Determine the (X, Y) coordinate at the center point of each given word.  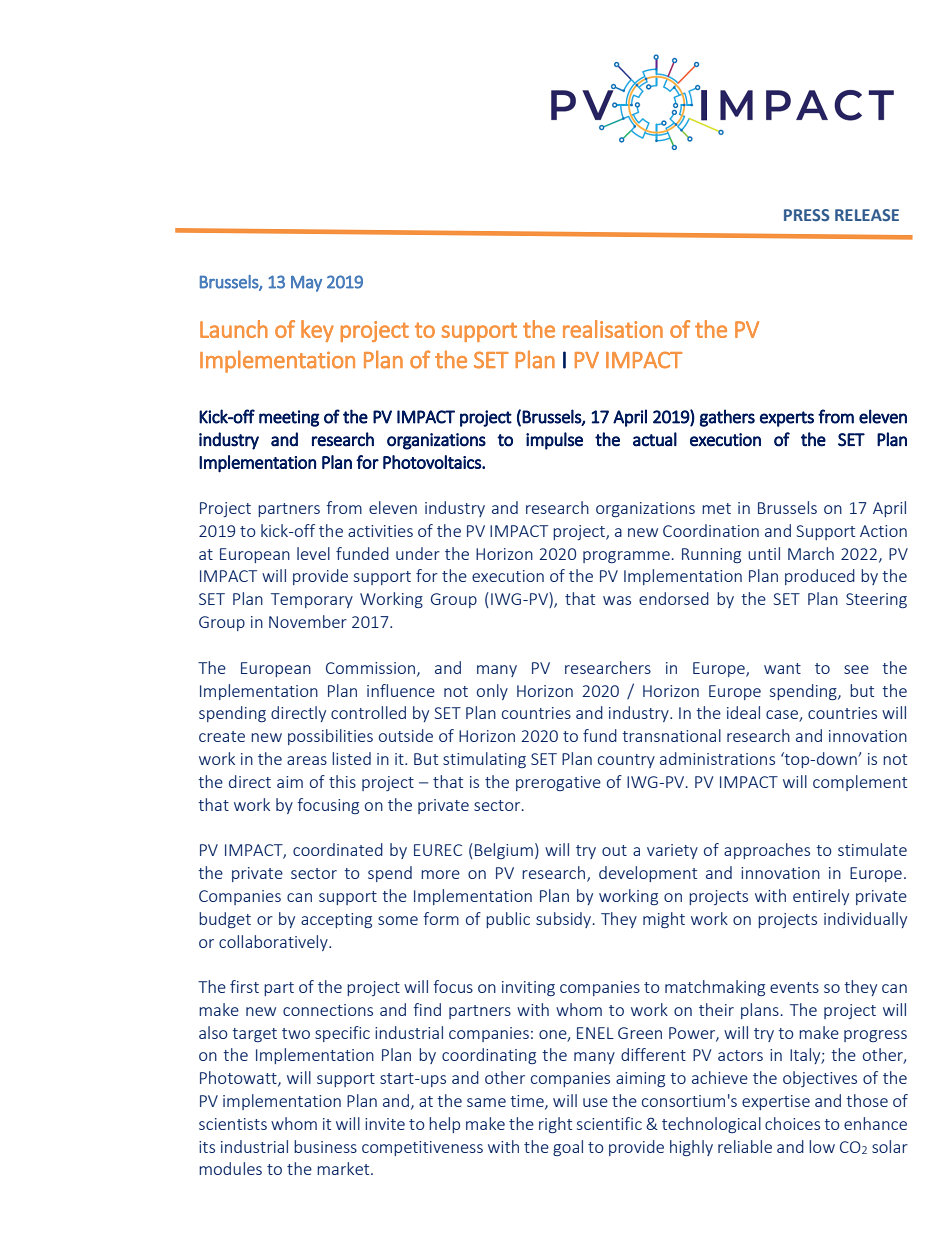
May (306, 284)
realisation (613, 329)
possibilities (330, 737)
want (782, 668)
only (492, 692)
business (325, 1146)
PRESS (807, 215)
